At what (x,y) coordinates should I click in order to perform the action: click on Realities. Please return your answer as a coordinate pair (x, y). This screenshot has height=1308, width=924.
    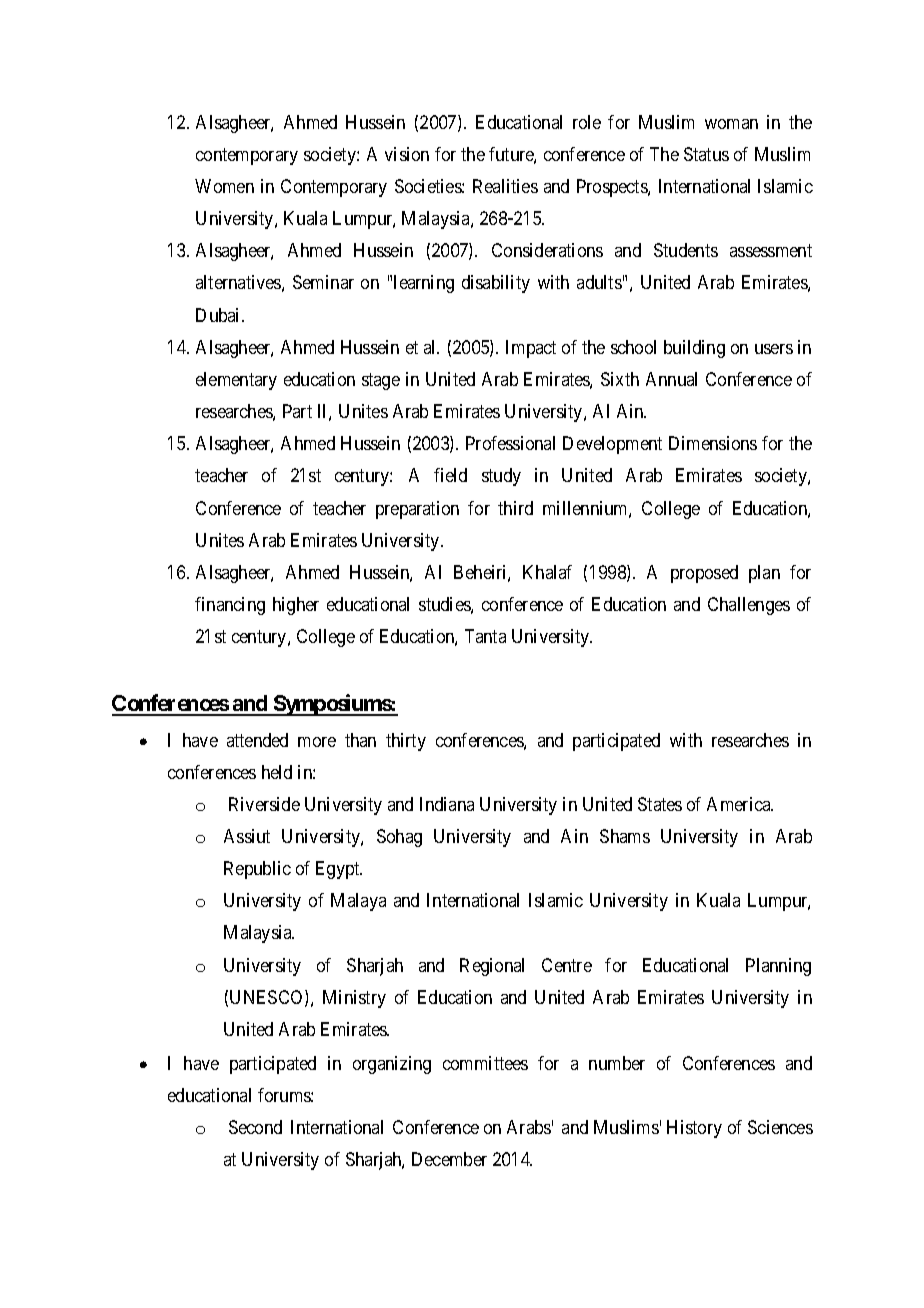
    Looking at the image, I should click on (505, 186).
